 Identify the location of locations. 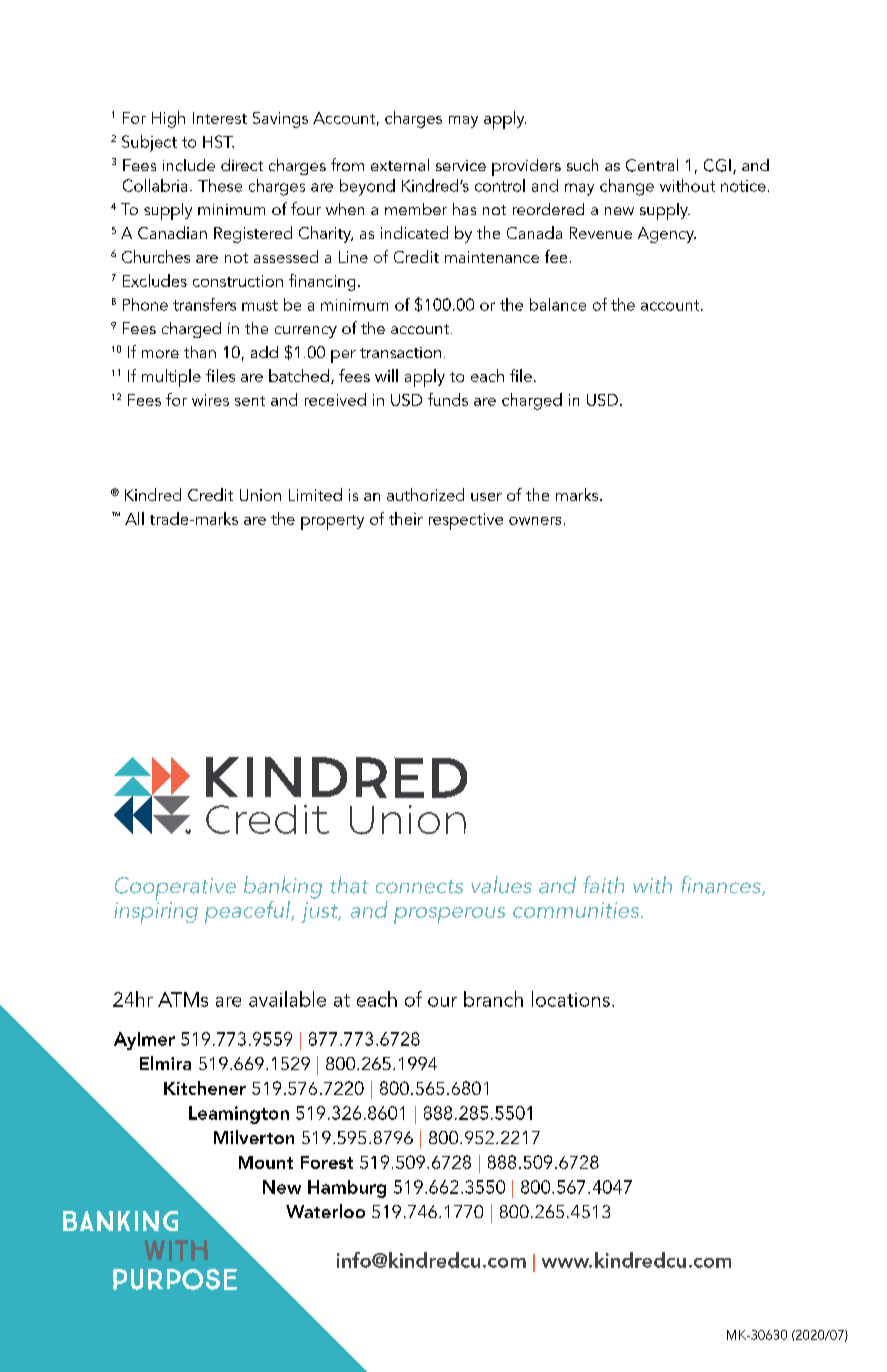
(571, 999).
